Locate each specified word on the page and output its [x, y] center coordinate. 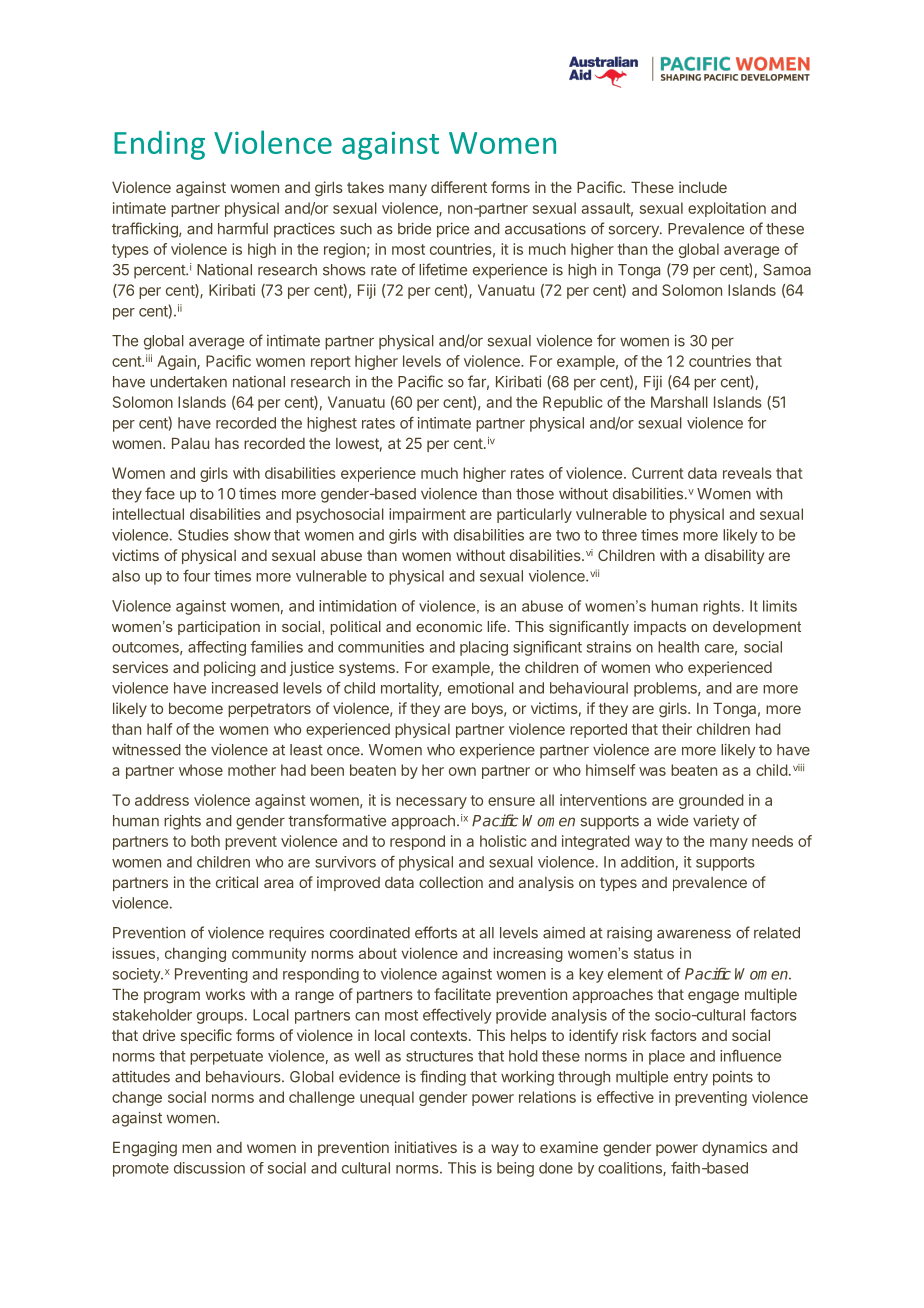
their [677, 729]
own [462, 771]
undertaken [188, 382]
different [459, 187]
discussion [209, 1168]
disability [734, 556]
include [703, 187]
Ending [159, 145]
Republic [573, 403]
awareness [694, 934]
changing [195, 954]
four [196, 576]
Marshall [679, 402]
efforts [436, 932]
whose [201, 770]
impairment [427, 515]
